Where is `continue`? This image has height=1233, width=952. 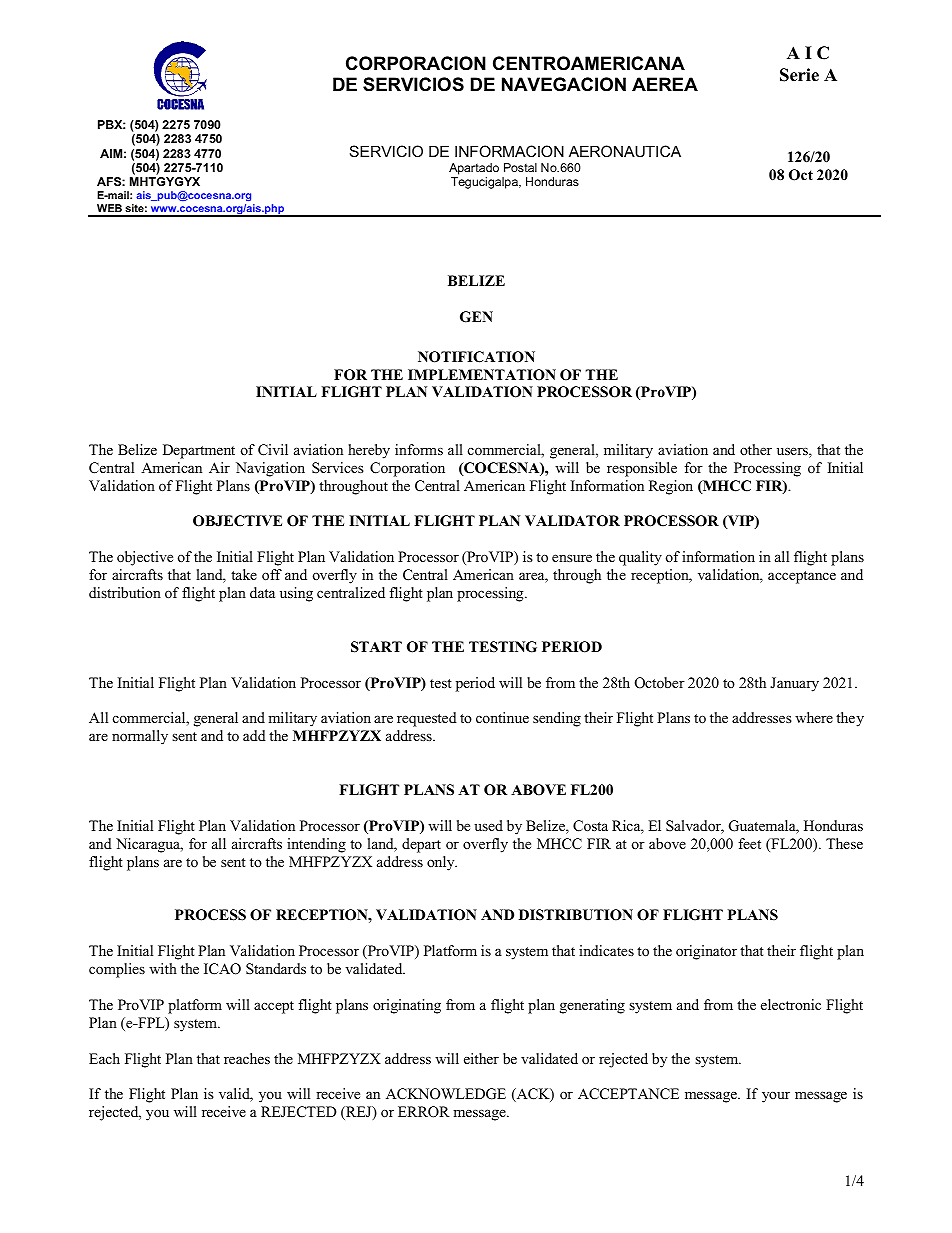 continue is located at coordinates (502, 717).
